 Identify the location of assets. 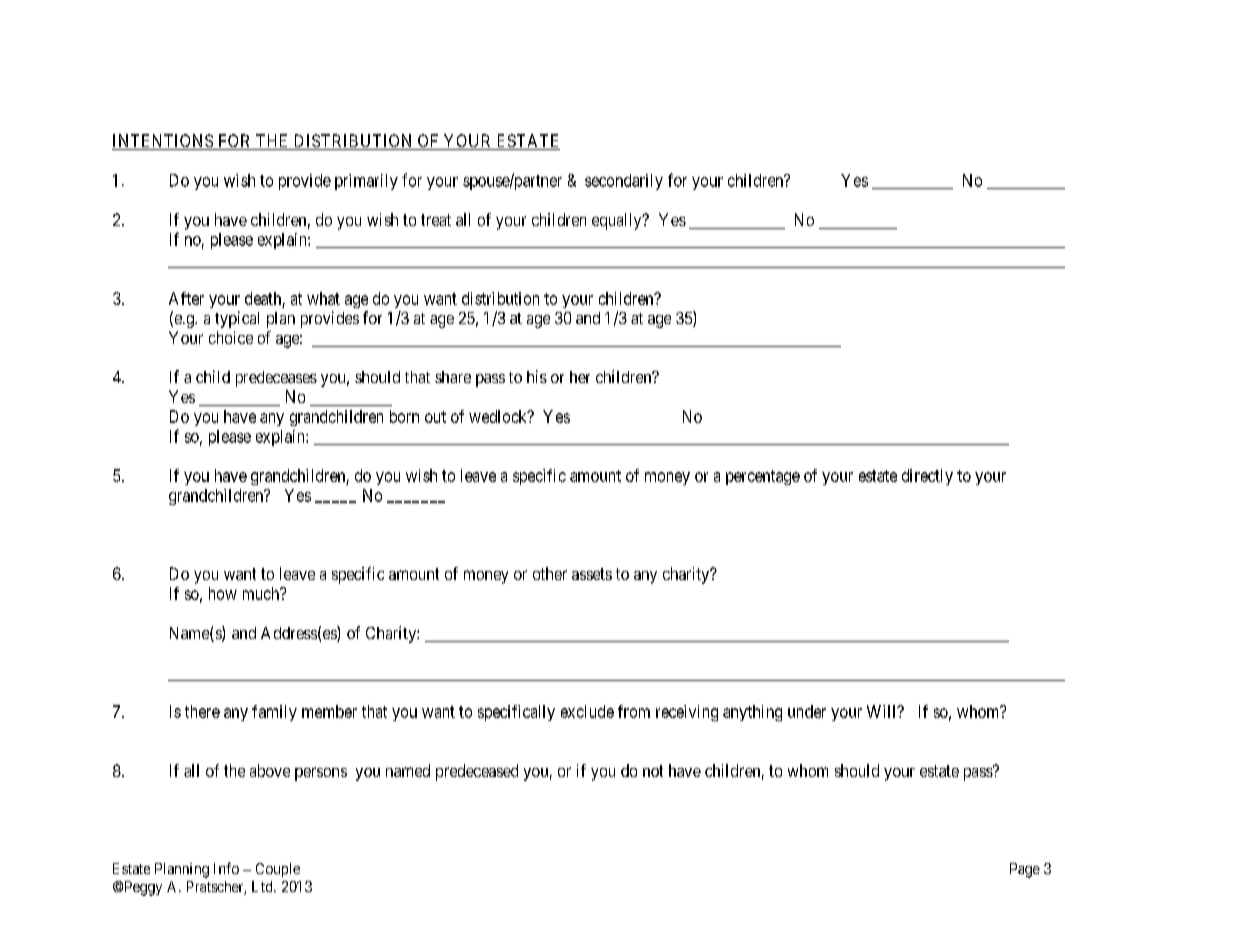
(592, 574).
